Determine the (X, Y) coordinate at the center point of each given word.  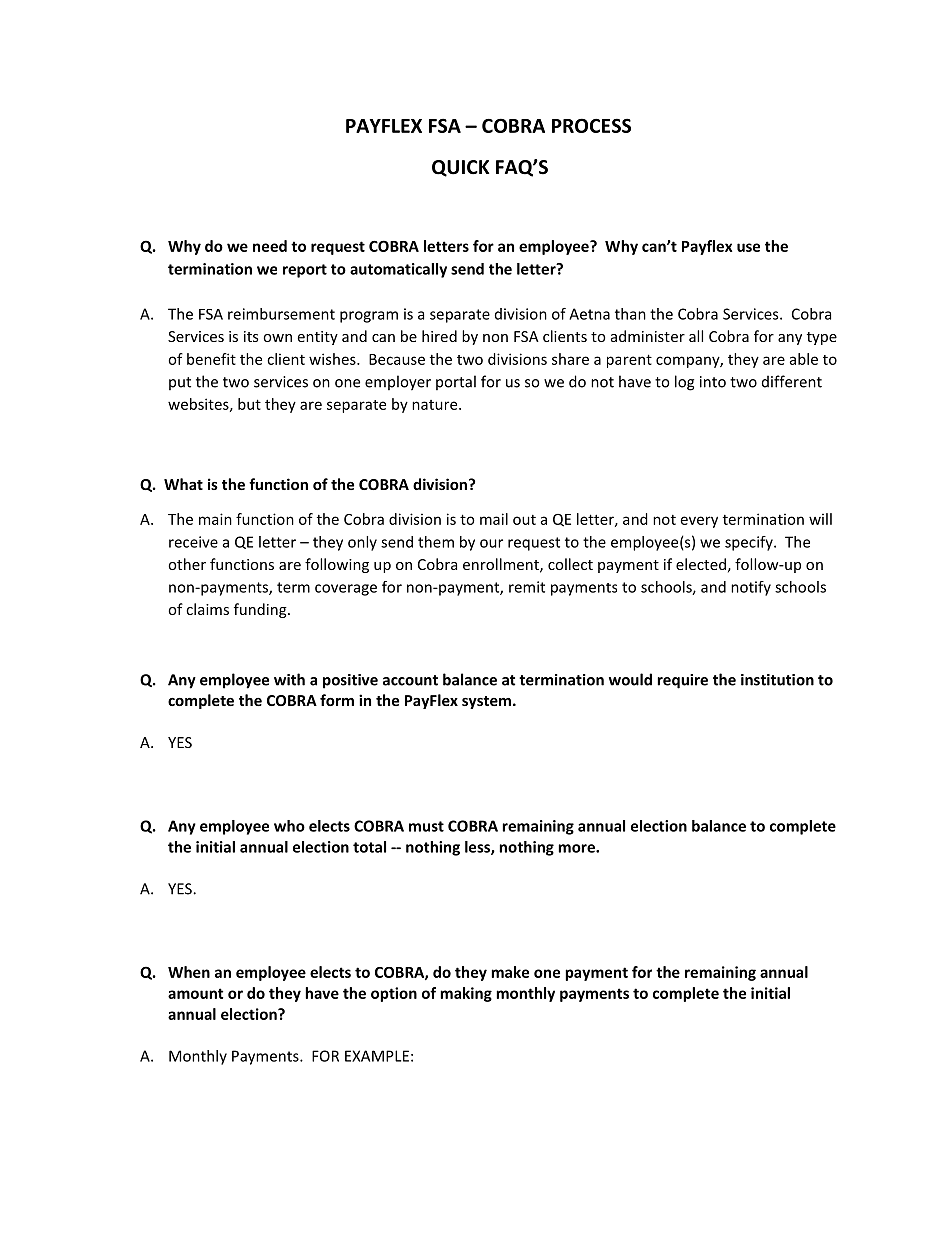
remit (527, 587)
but (249, 404)
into (713, 382)
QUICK (460, 168)
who (289, 826)
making (466, 994)
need (270, 246)
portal (456, 382)
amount (195, 993)
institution (777, 680)
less (478, 848)
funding (261, 610)
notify (751, 588)
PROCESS (591, 125)
